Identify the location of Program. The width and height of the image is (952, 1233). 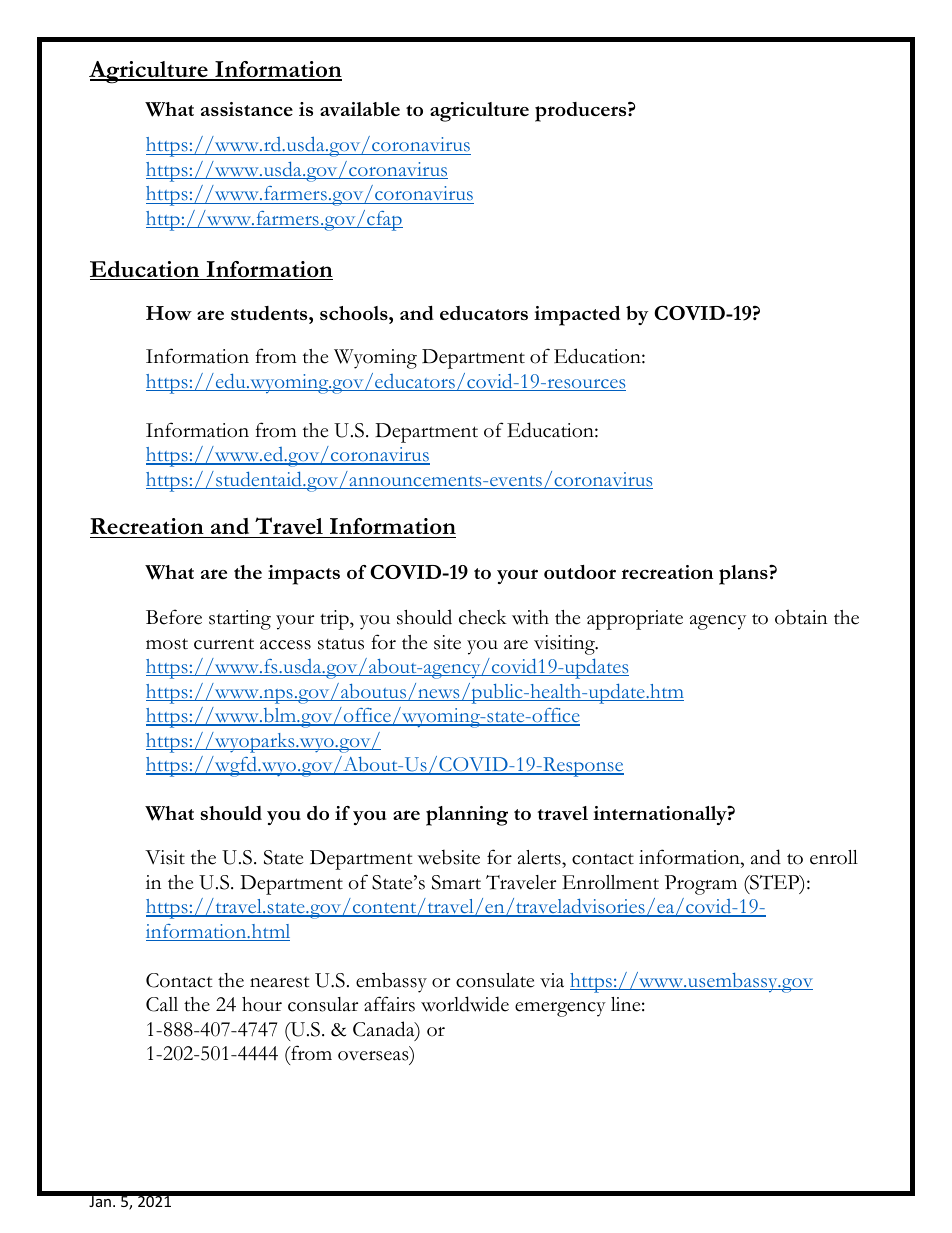
(701, 885).
